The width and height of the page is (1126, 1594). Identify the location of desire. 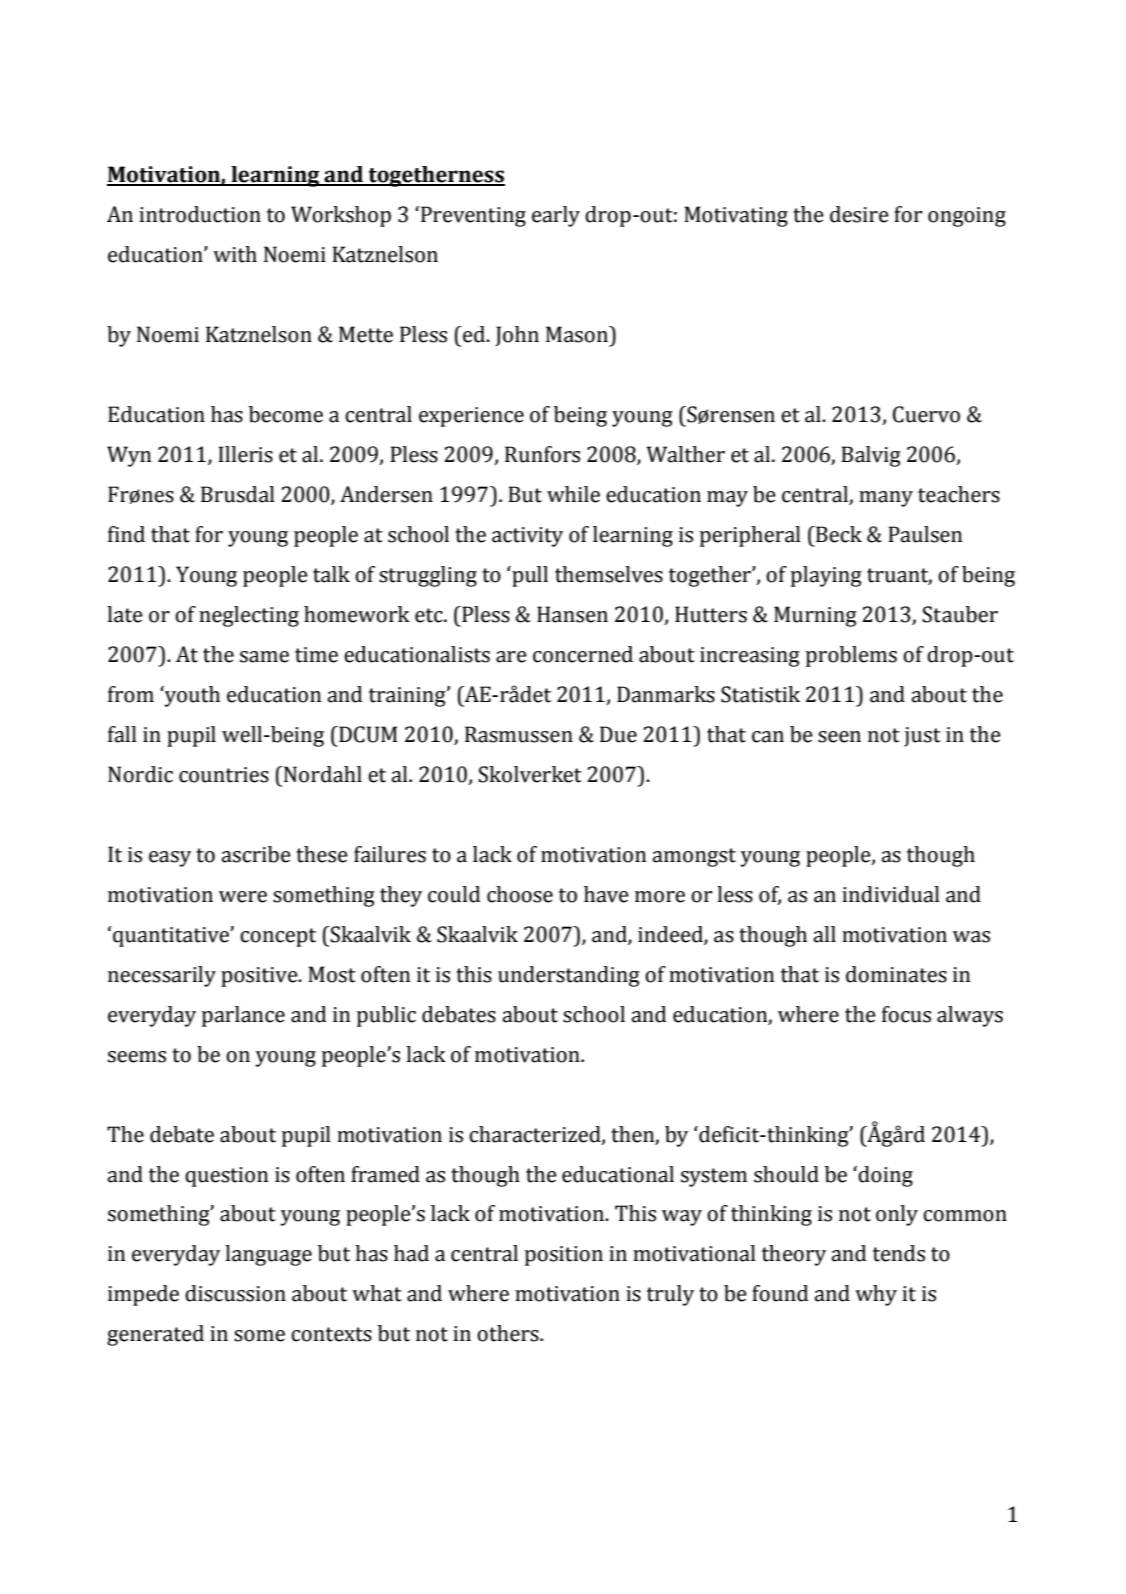
(859, 214).
